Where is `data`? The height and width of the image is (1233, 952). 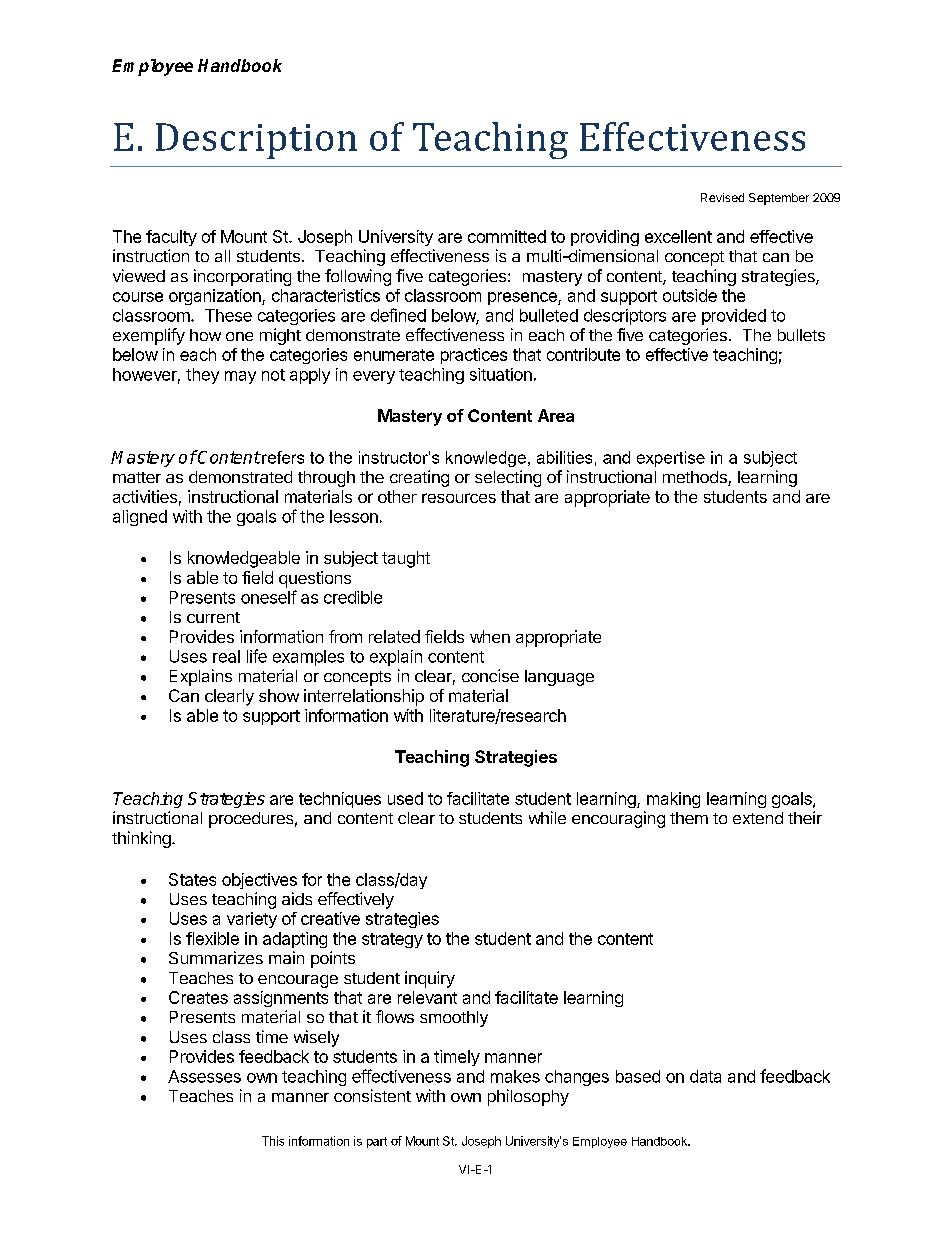 data is located at coordinates (705, 1076).
